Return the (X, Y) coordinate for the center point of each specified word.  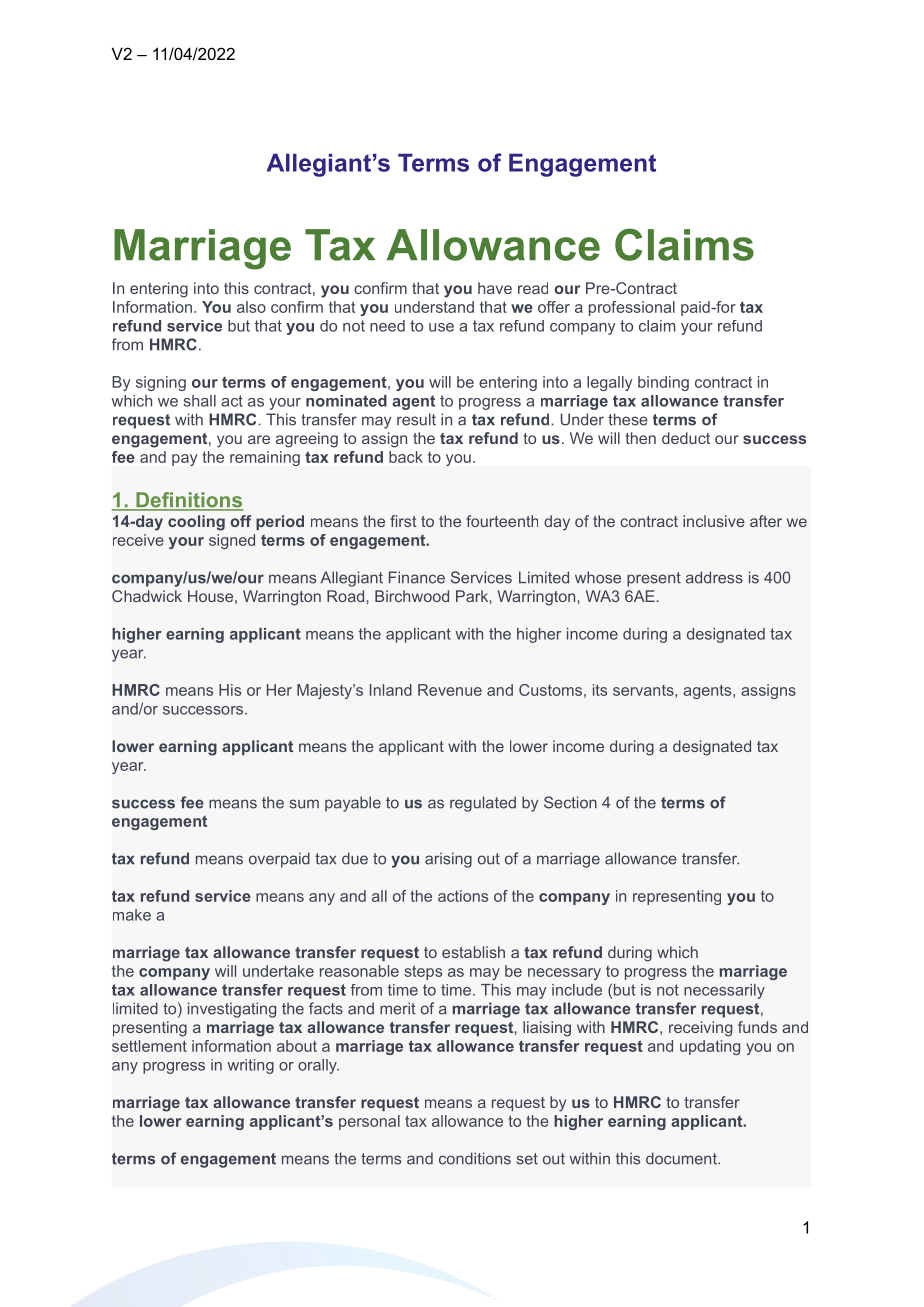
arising (448, 860)
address (714, 577)
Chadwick (147, 596)
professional (632, 308)
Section (570, 802)
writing (250, 1066)
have (495, 288)
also (251, 307)
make (132, 915)
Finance (417, 577)
